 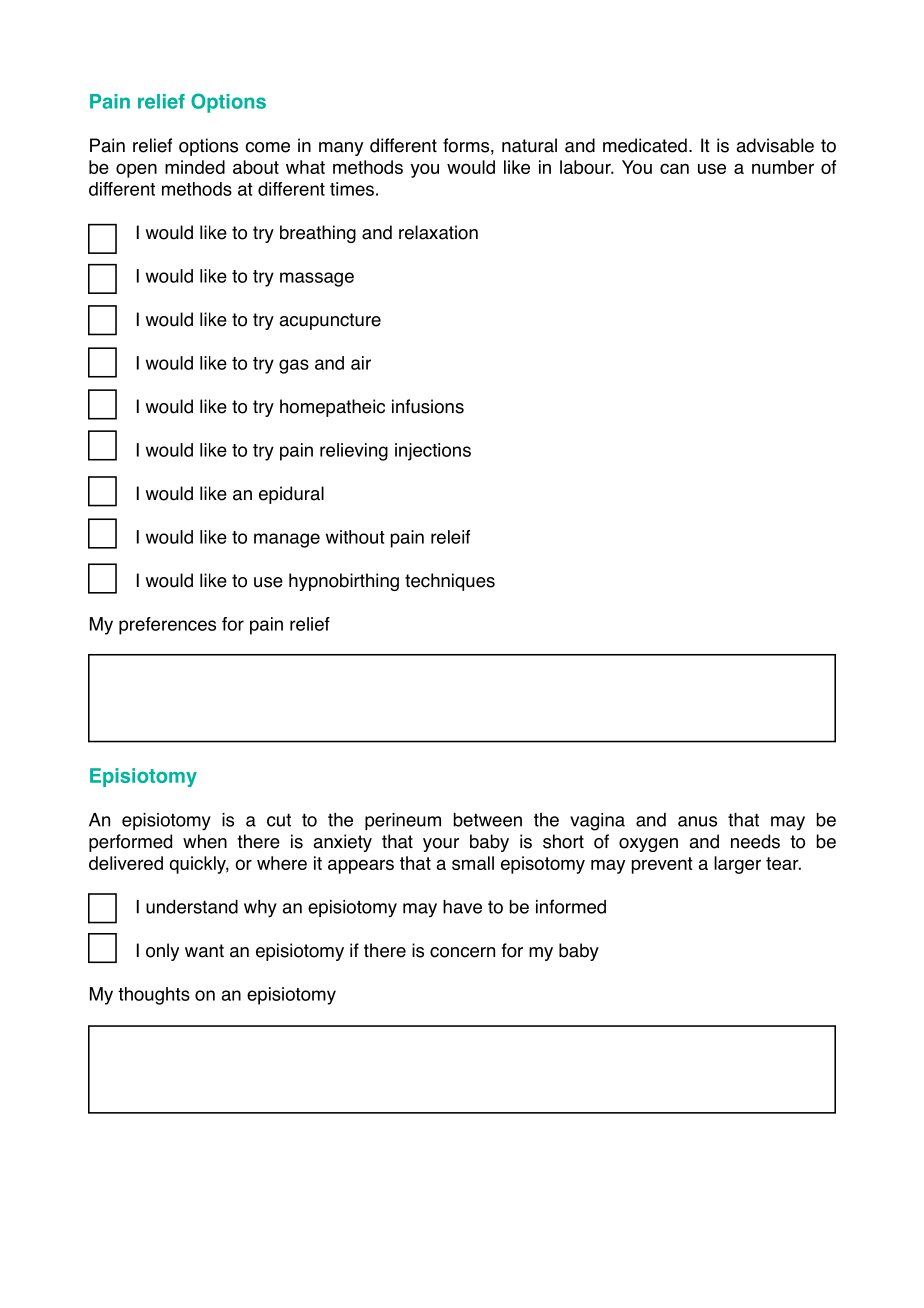 What do you see at coordinates (428, 406) in the screenshot?
I see `infusions` at bounding box center [428, 406].
